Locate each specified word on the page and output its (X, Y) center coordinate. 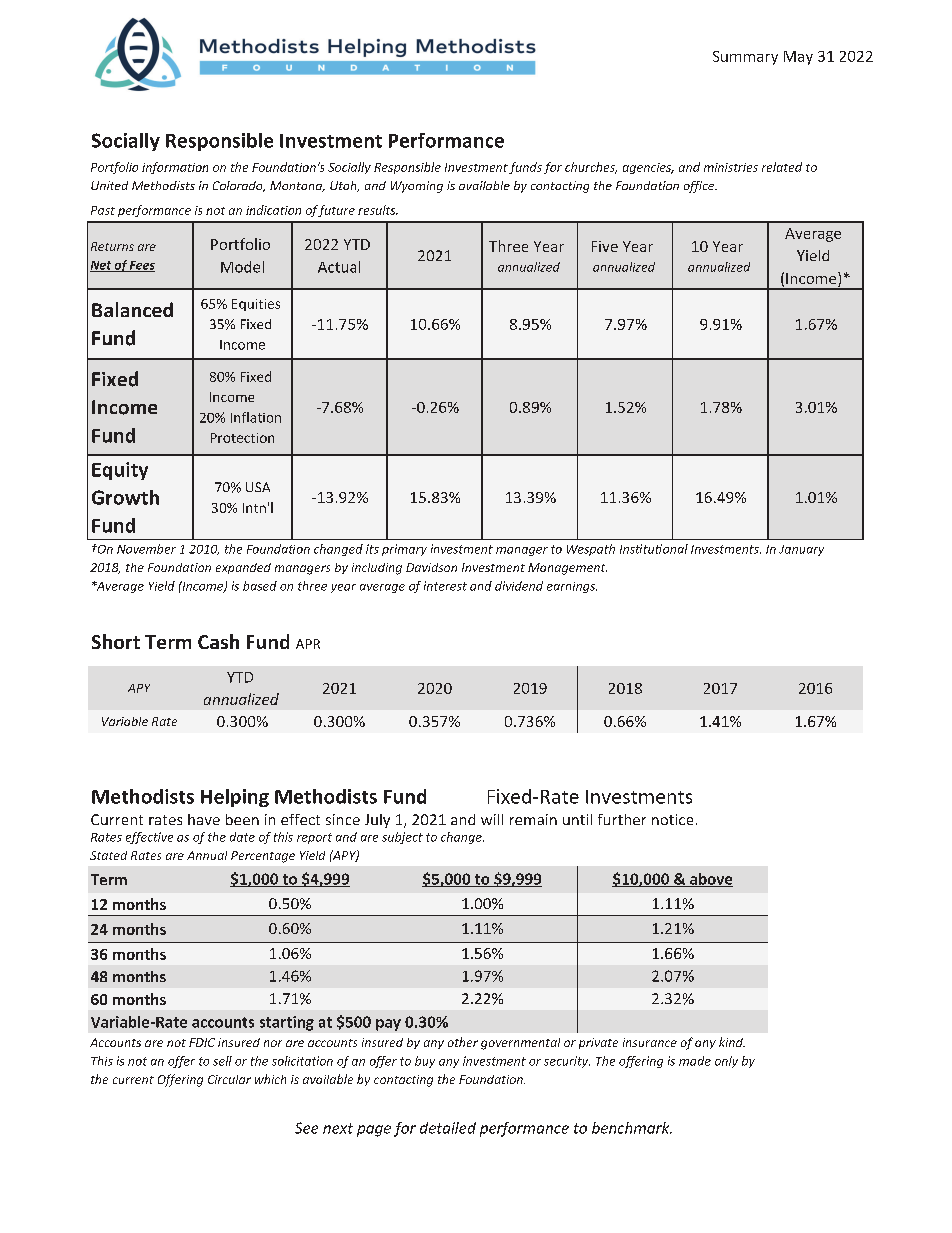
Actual (339, 267)
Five (605, 246)
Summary (745, 58)
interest (445, 586)
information (175, 168)
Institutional (654, 549)
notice (672, 819)
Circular (229, 1079)
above (710, 880)
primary (404, 550)
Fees (141, 266)
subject (402, 838)
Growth (125, 497)
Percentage (263, 857)
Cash (218, 641)
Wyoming (417, 187)
